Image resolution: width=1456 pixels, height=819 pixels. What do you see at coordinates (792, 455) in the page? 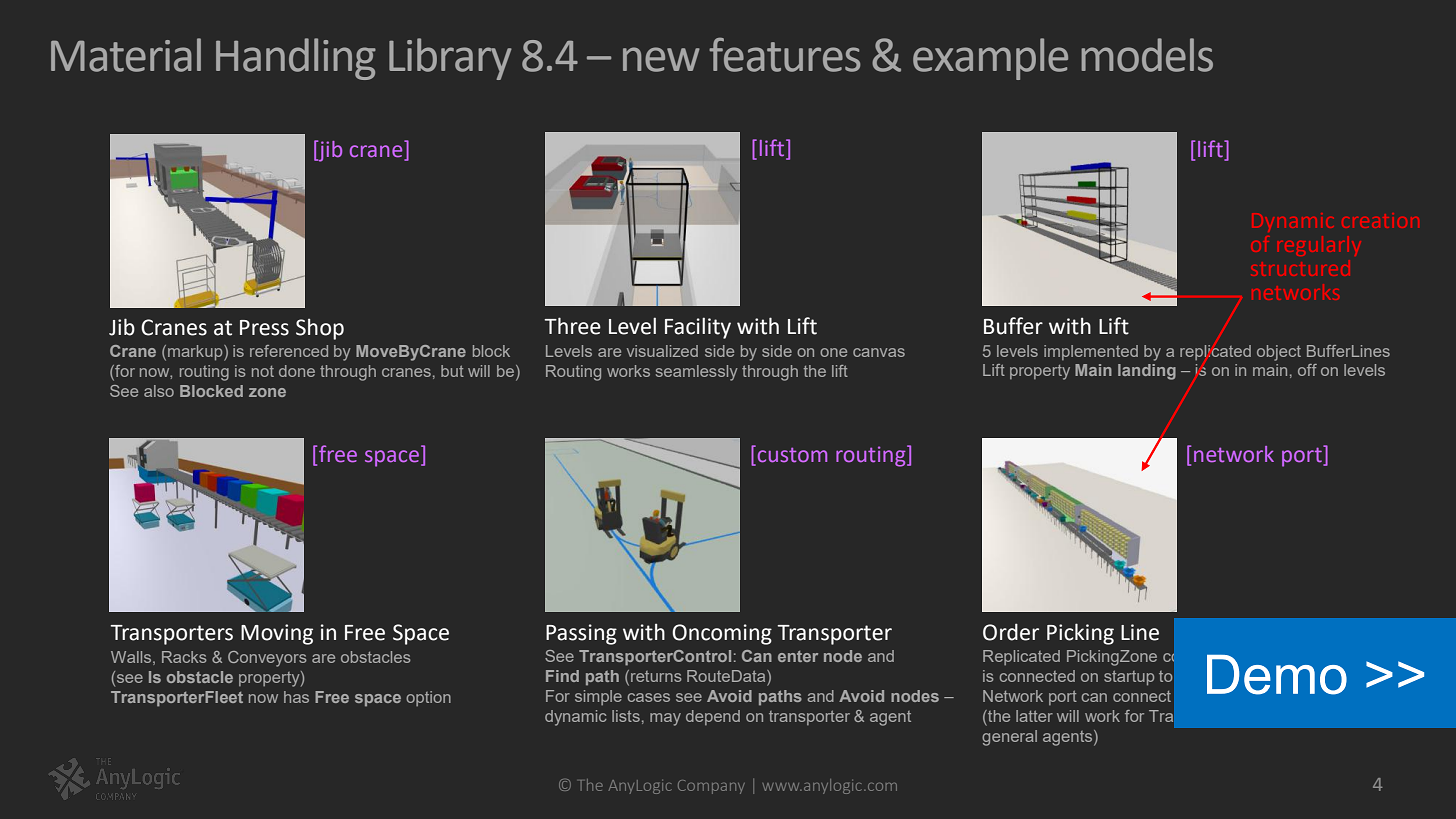
I see `custom` at bounding box center [792, 455].
